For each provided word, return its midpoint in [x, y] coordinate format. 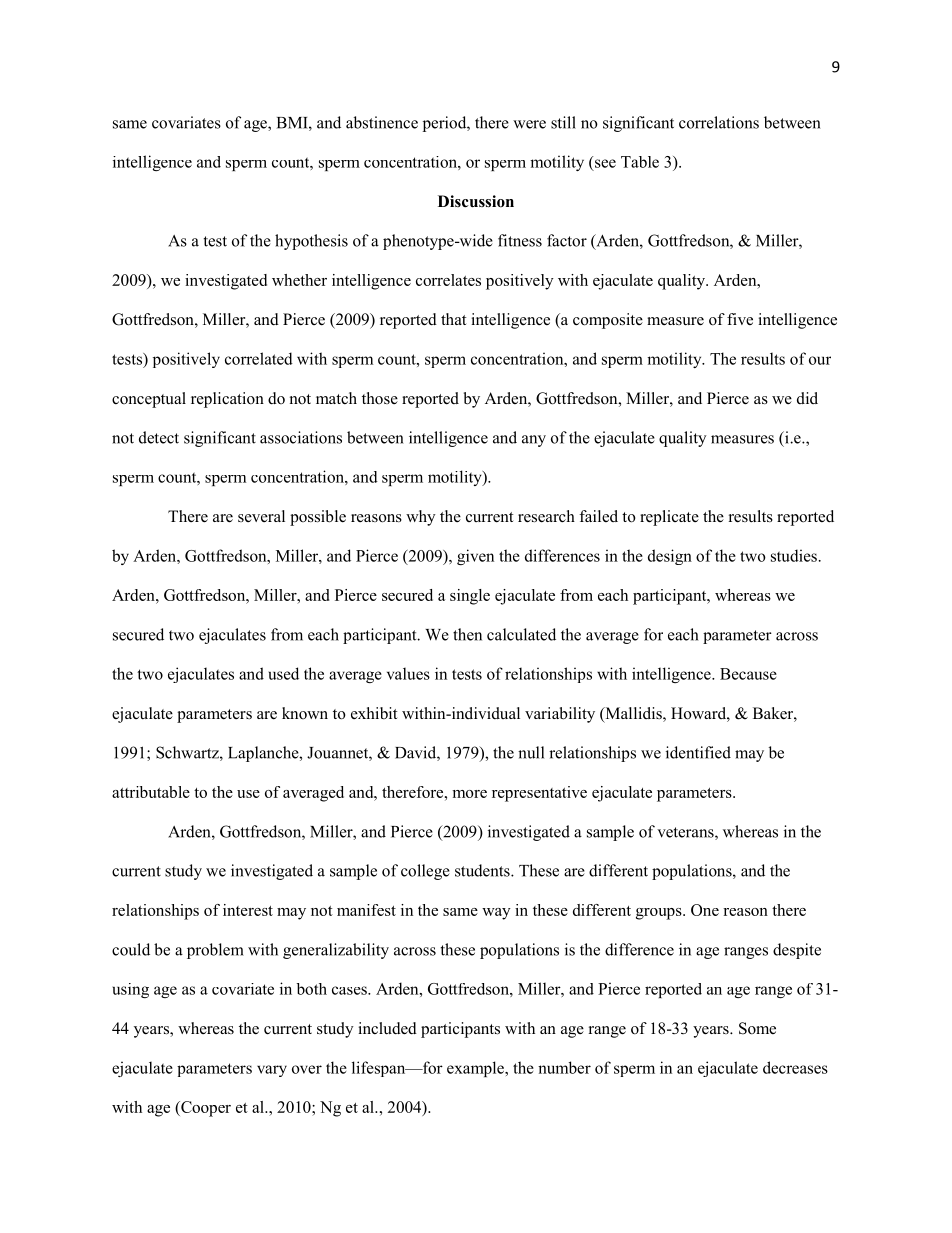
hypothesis [311, 242]
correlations [719, 122]
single [470, 597]
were [529, 124]
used [284, 673]
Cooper [205, 1109]
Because [748, 674]
